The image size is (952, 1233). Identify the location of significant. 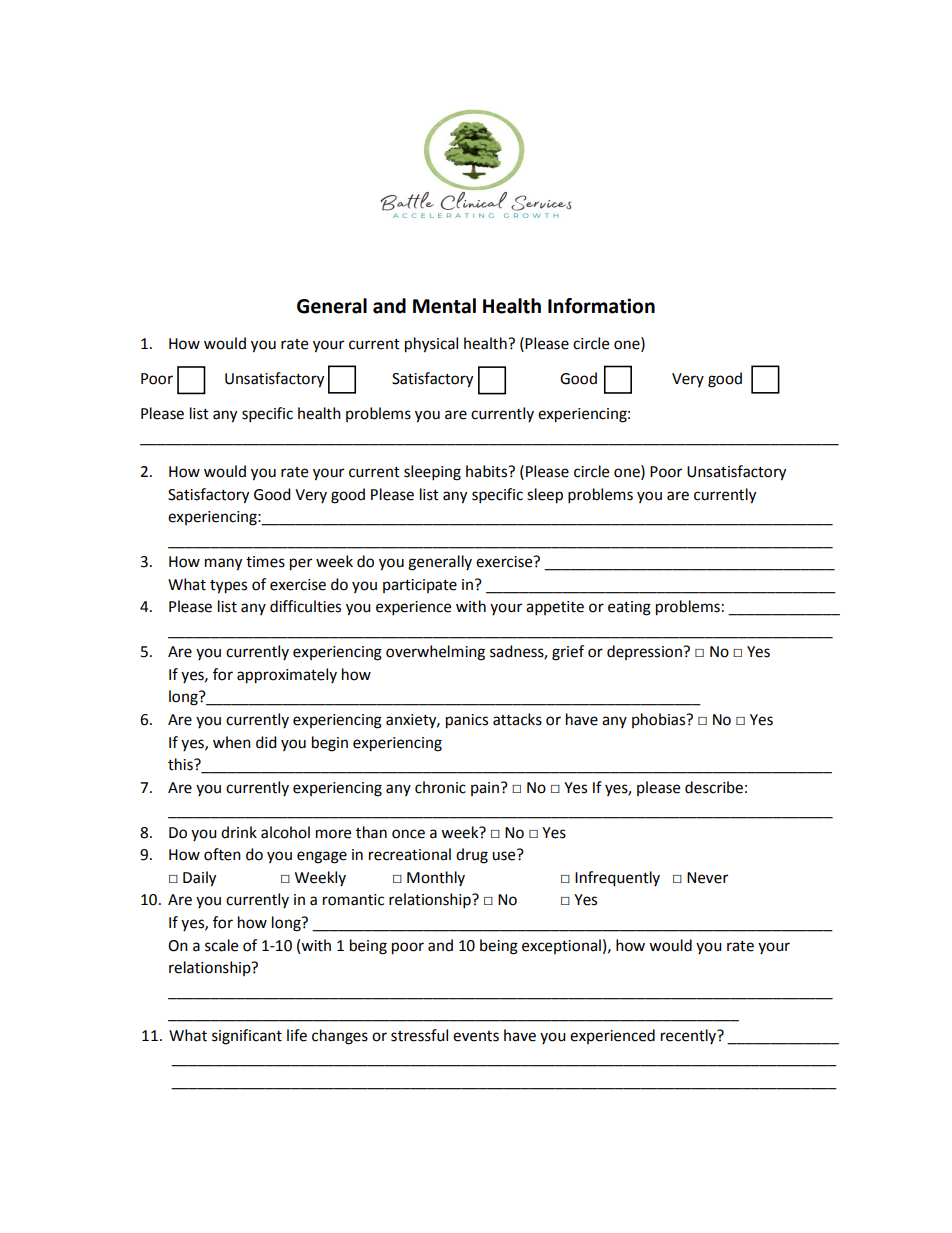
(247, 1037).
